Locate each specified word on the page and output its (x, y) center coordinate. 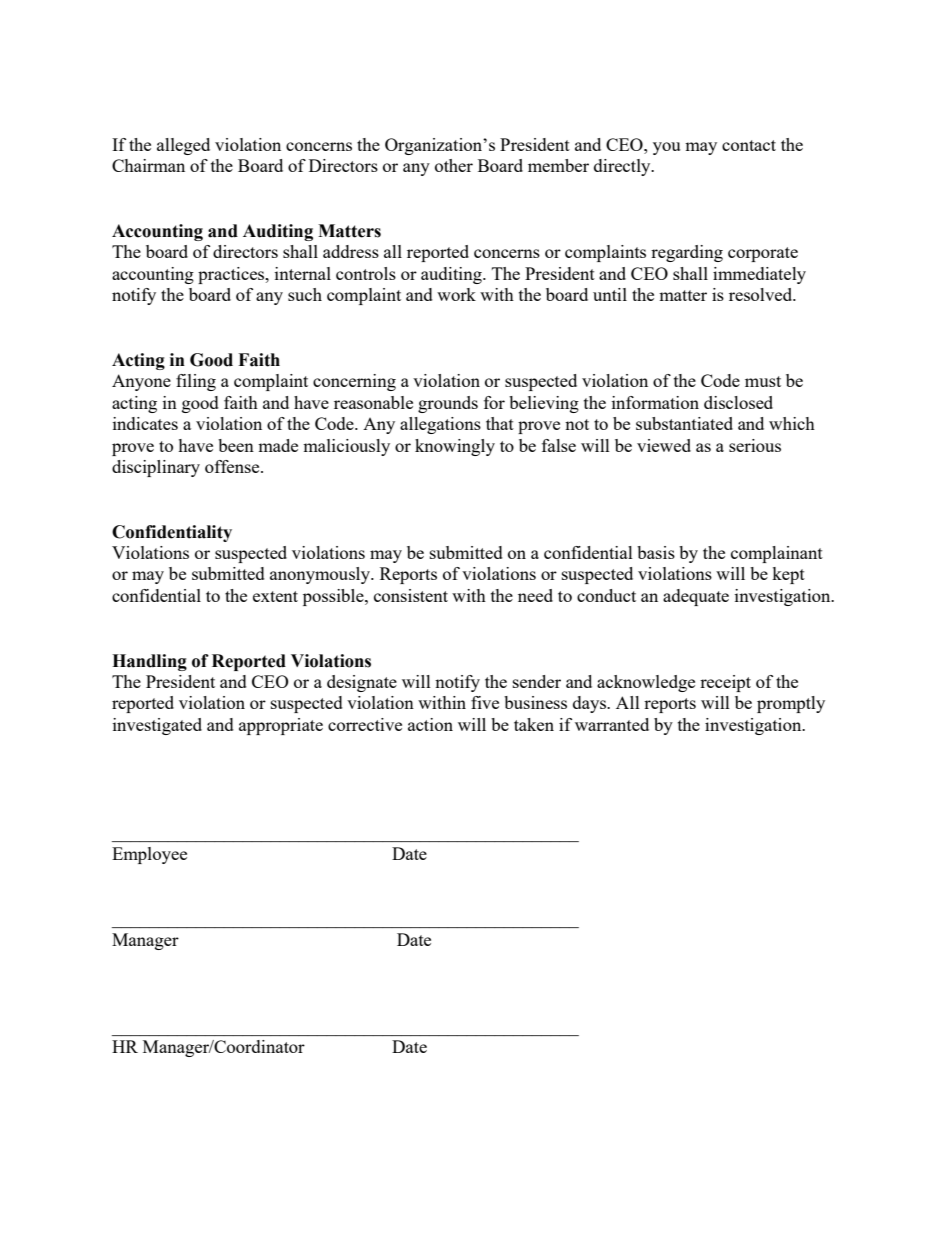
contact (749, 145)
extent (275, 596)
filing (196, 382)
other (454, 165)
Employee (149, 855)
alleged (183, 146)
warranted (612, 724)
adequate (696, 597)
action (430, 724)
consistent (411, 595)
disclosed (738, 402)
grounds (448, 404)
